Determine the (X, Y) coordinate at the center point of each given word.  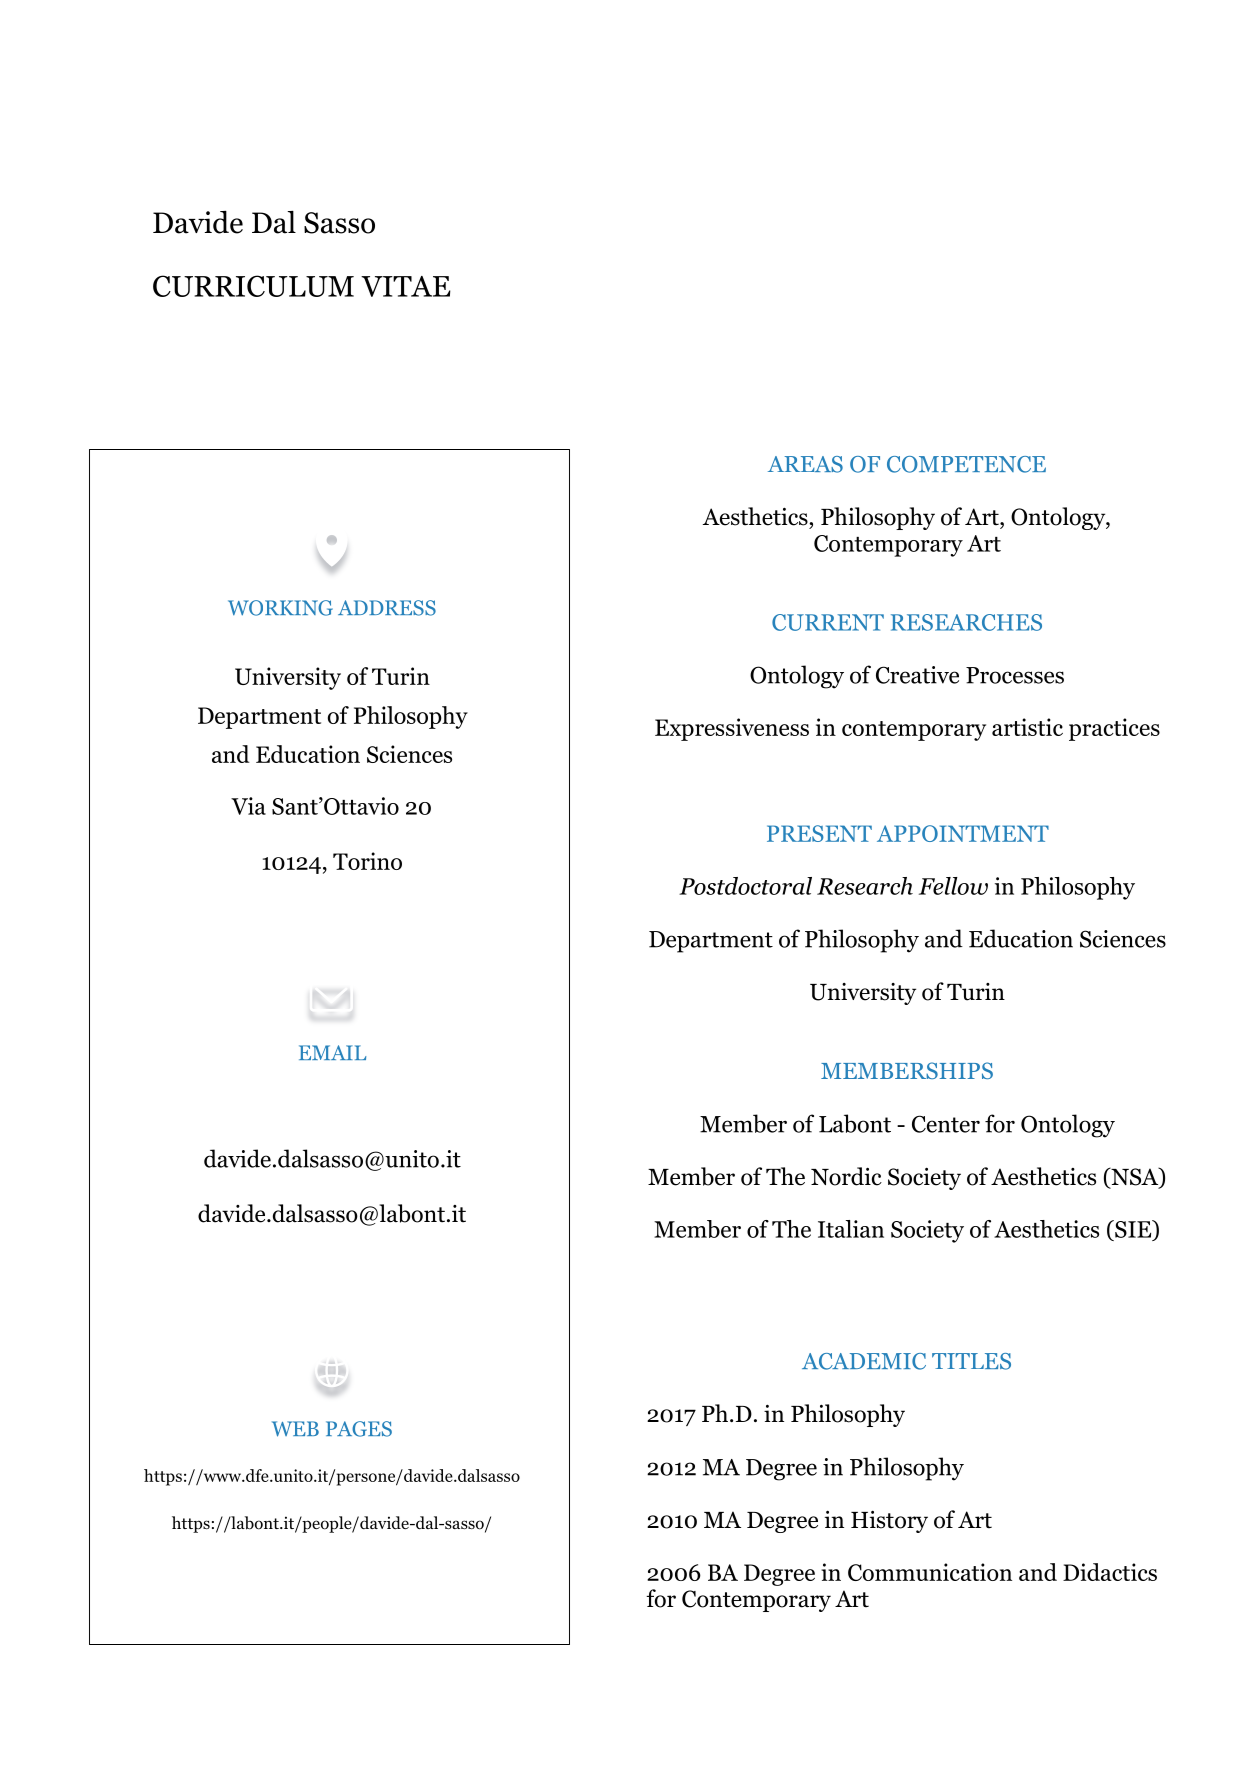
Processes (1015, 675)
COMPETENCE (966, 464)
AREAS (805, 464)
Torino (367, 861)
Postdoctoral (745, 886)
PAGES (359, 1429)
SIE (1133, 1229)
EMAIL (332, 1052)
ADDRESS (387, 608)
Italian (851, 1229)
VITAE (406, 286)
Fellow (953, 886)
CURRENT (828, 622)
